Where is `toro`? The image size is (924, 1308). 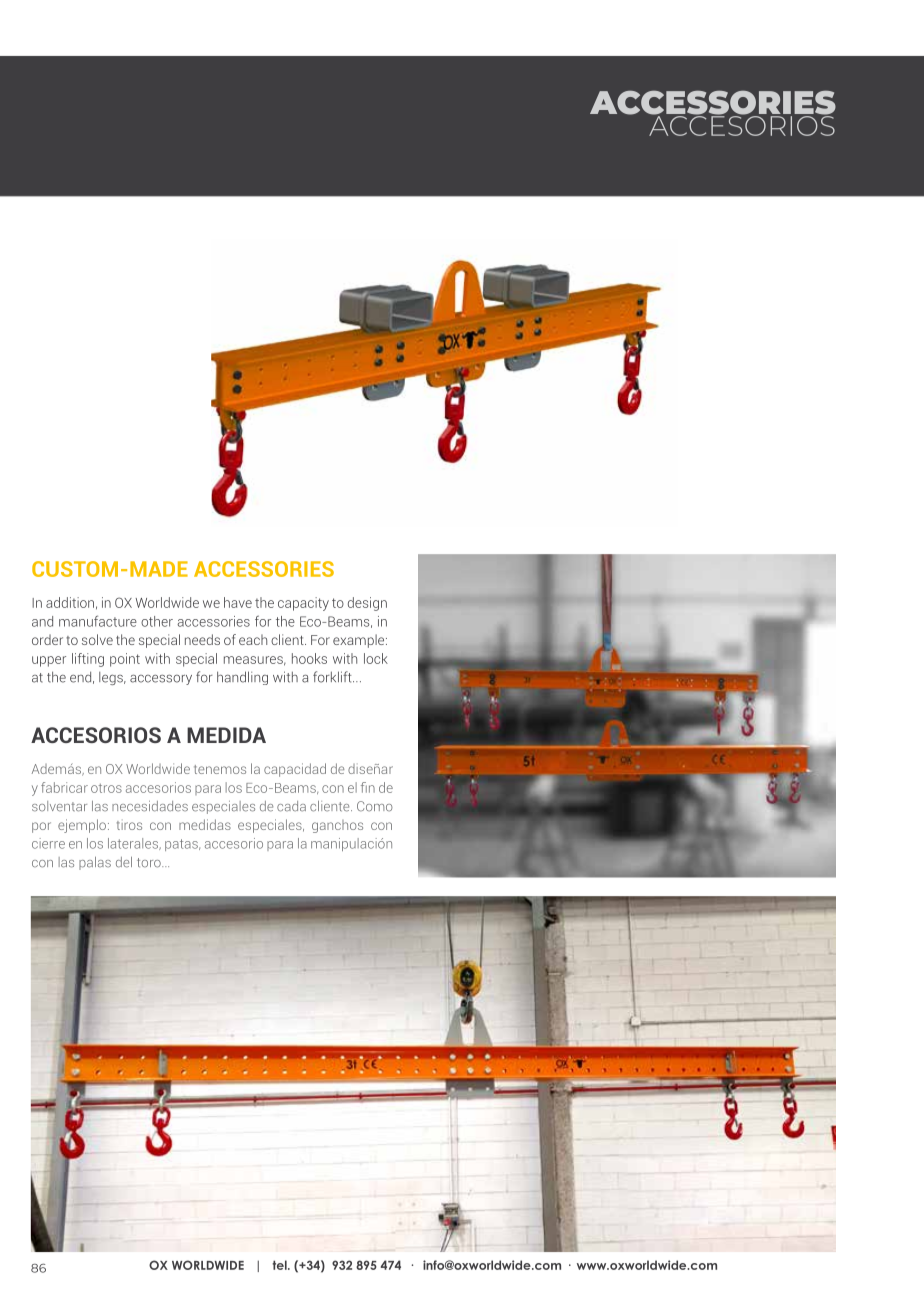
toro is located at coordinates (150, 863).
